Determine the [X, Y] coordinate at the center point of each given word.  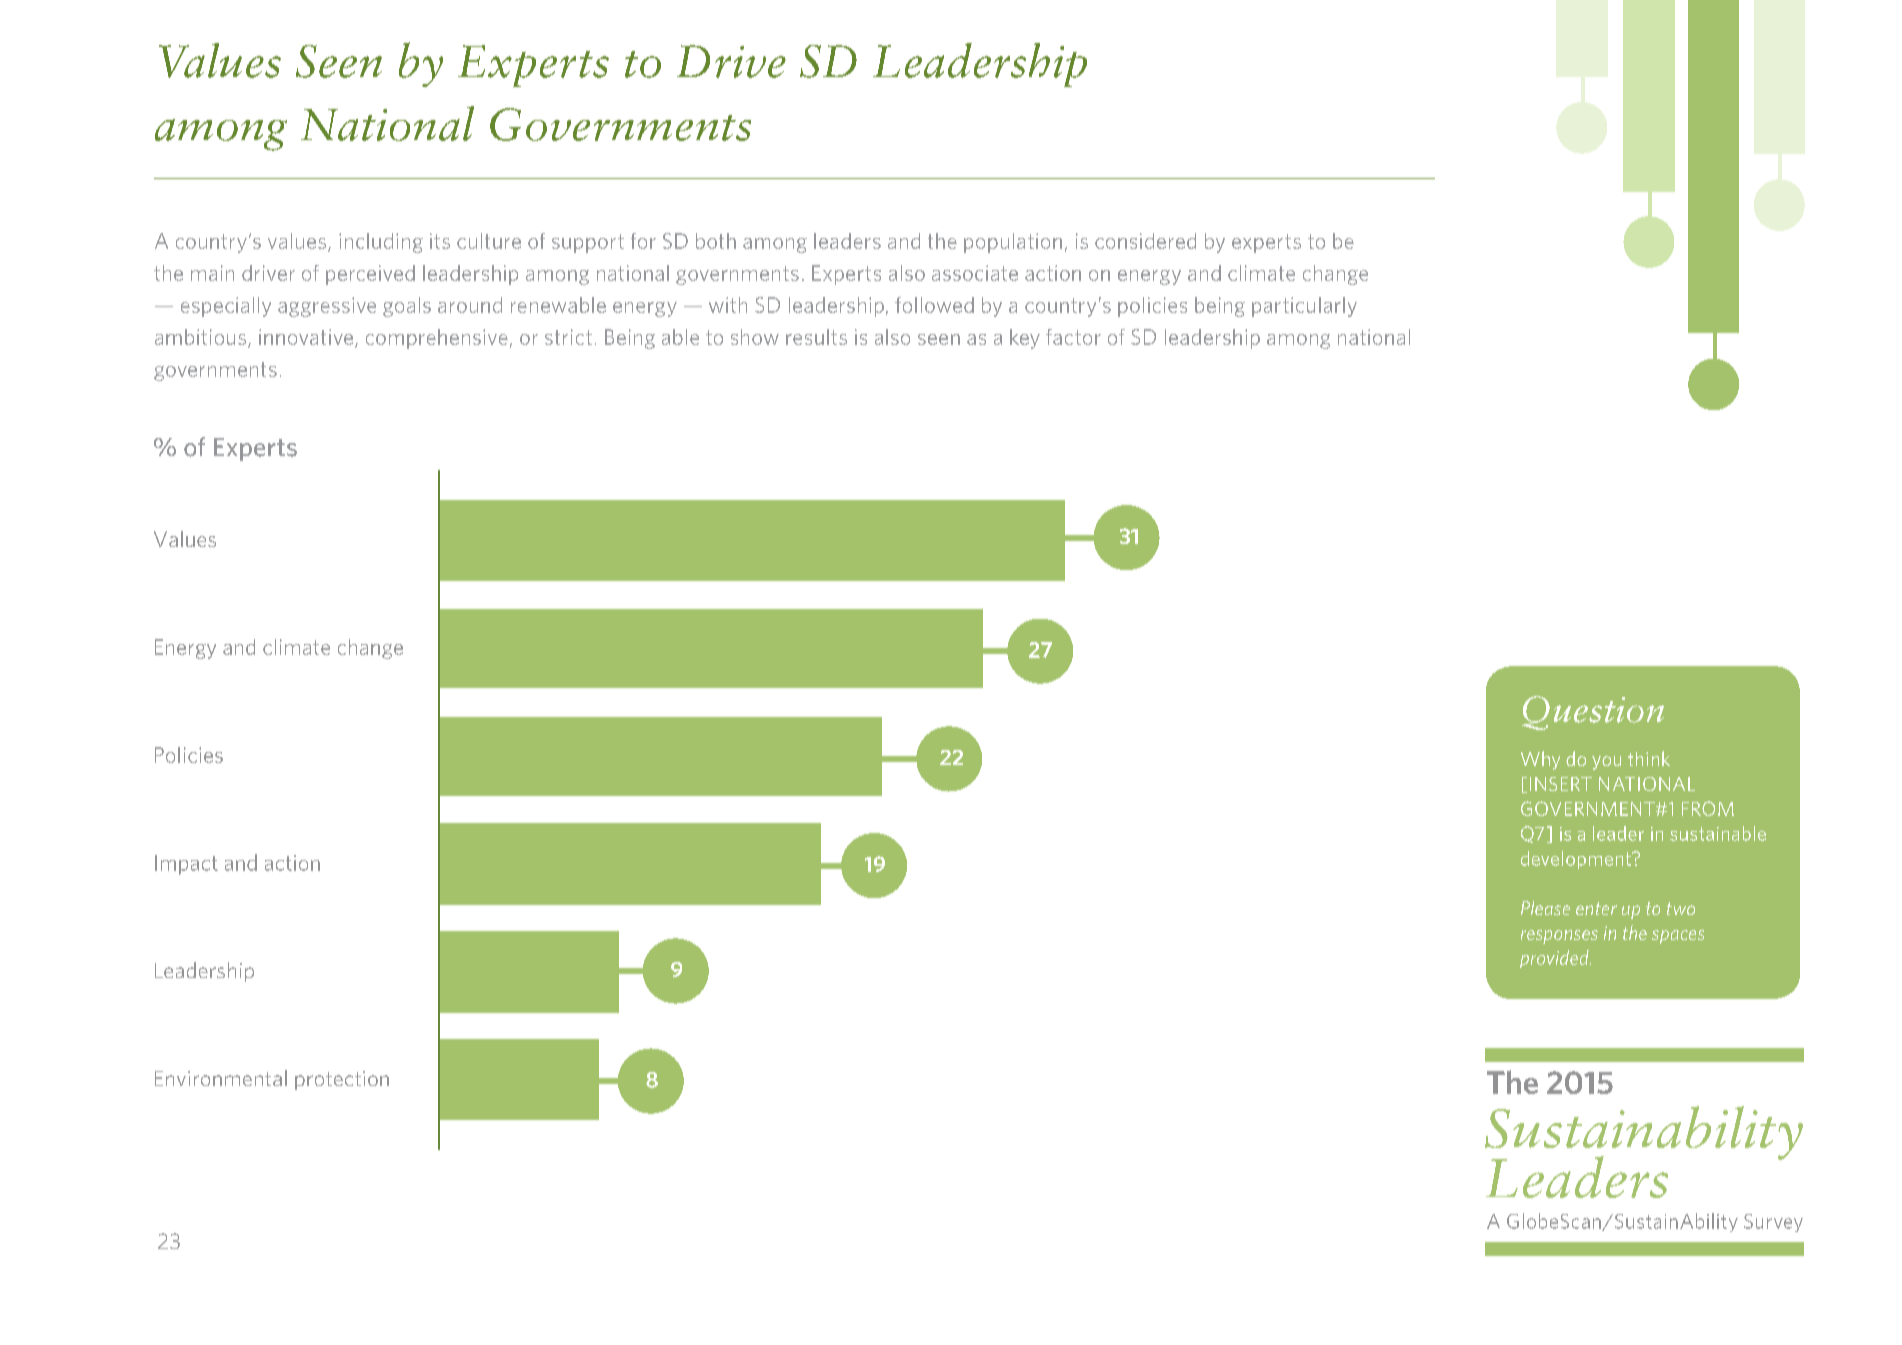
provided [1555, 959]
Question [1593, 713]
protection [342, 1080]
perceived [370, 275]
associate [975, 273]
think [1649, 758]
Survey [1773, 1223]
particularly [1304, 307]
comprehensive [437, 339]
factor [1073, 337]
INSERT [1561, 784]
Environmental [221, 1078]
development [1577, 860]
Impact [186, 865]
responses [1559, 937]
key [1025, 339]
